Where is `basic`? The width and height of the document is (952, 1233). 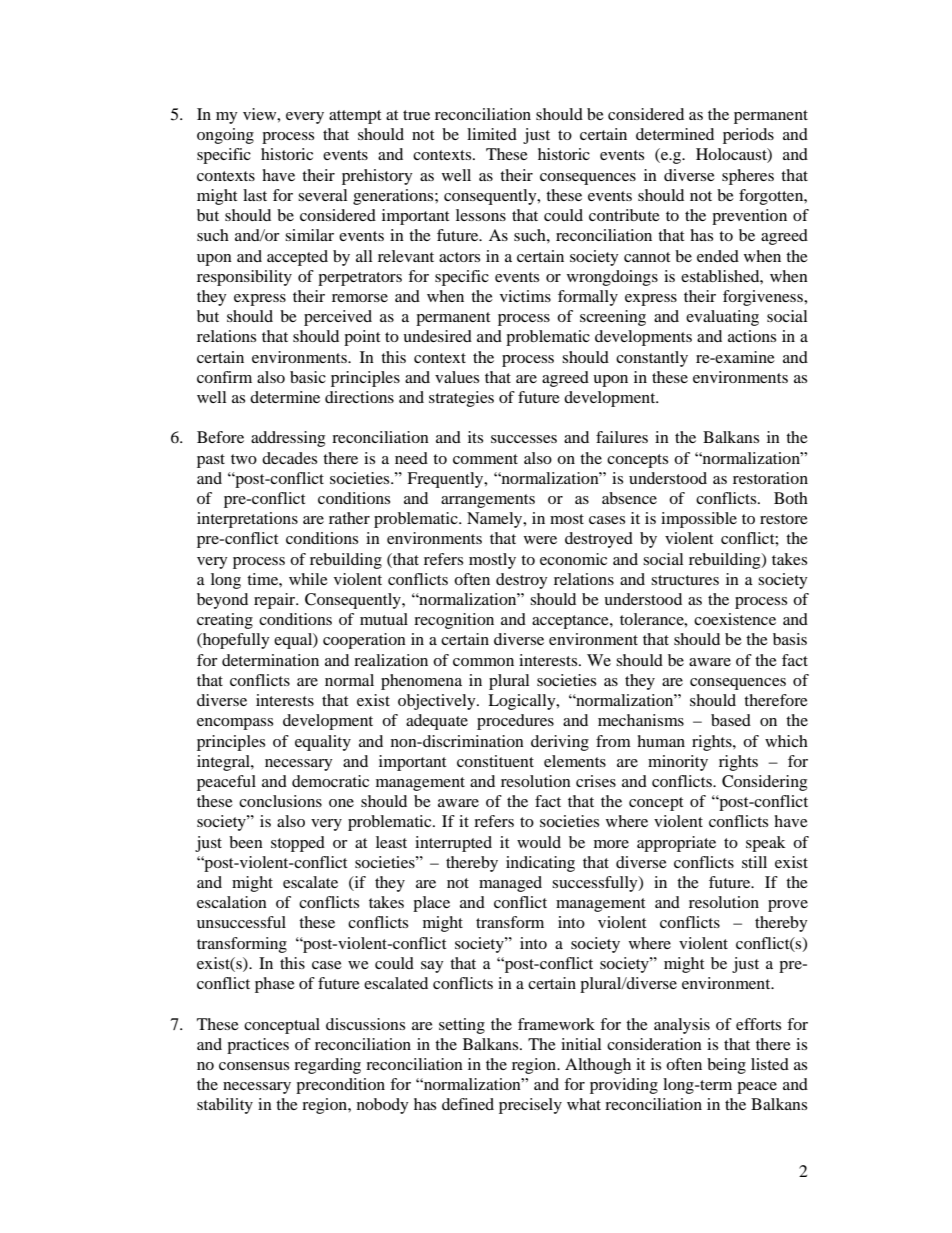 basic is located at coordinates (308, 377).
